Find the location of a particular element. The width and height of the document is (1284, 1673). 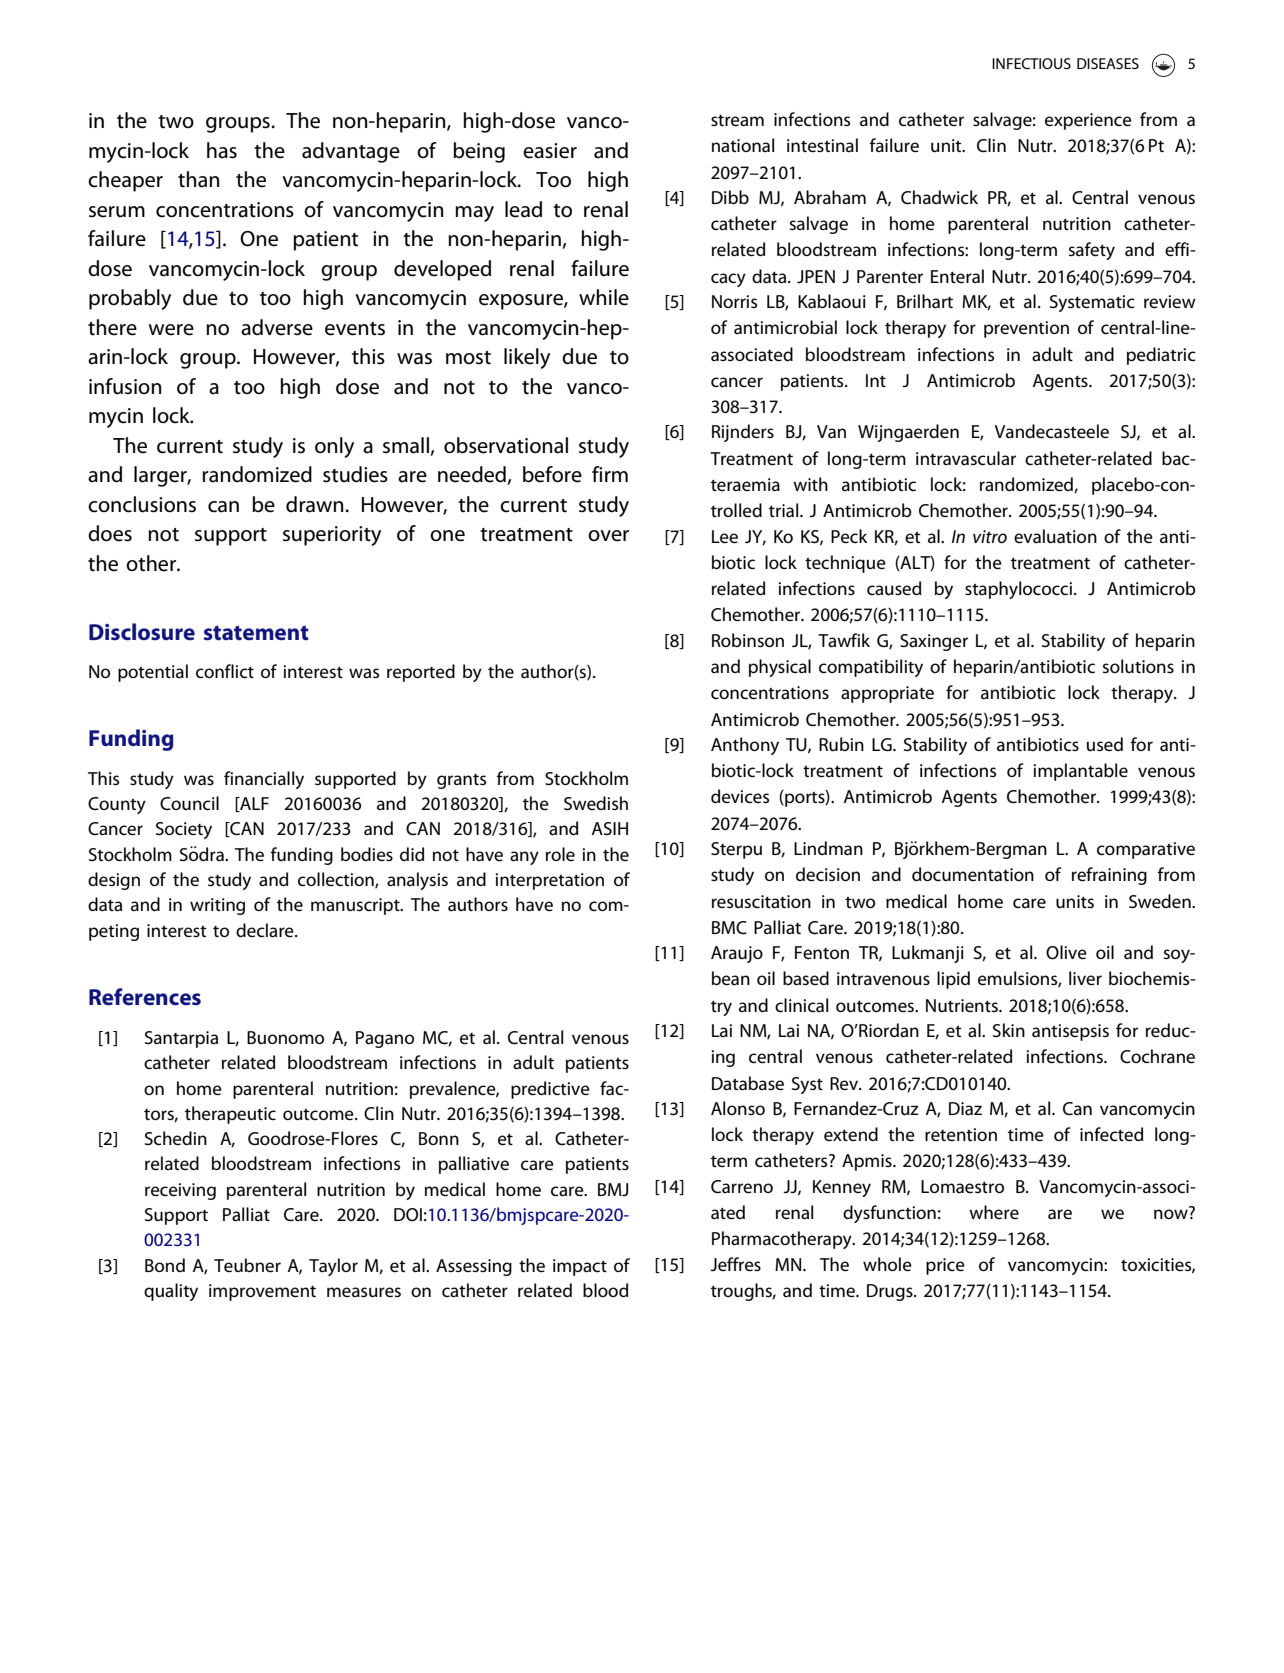

experience is located at coordinates (1088, 121).
